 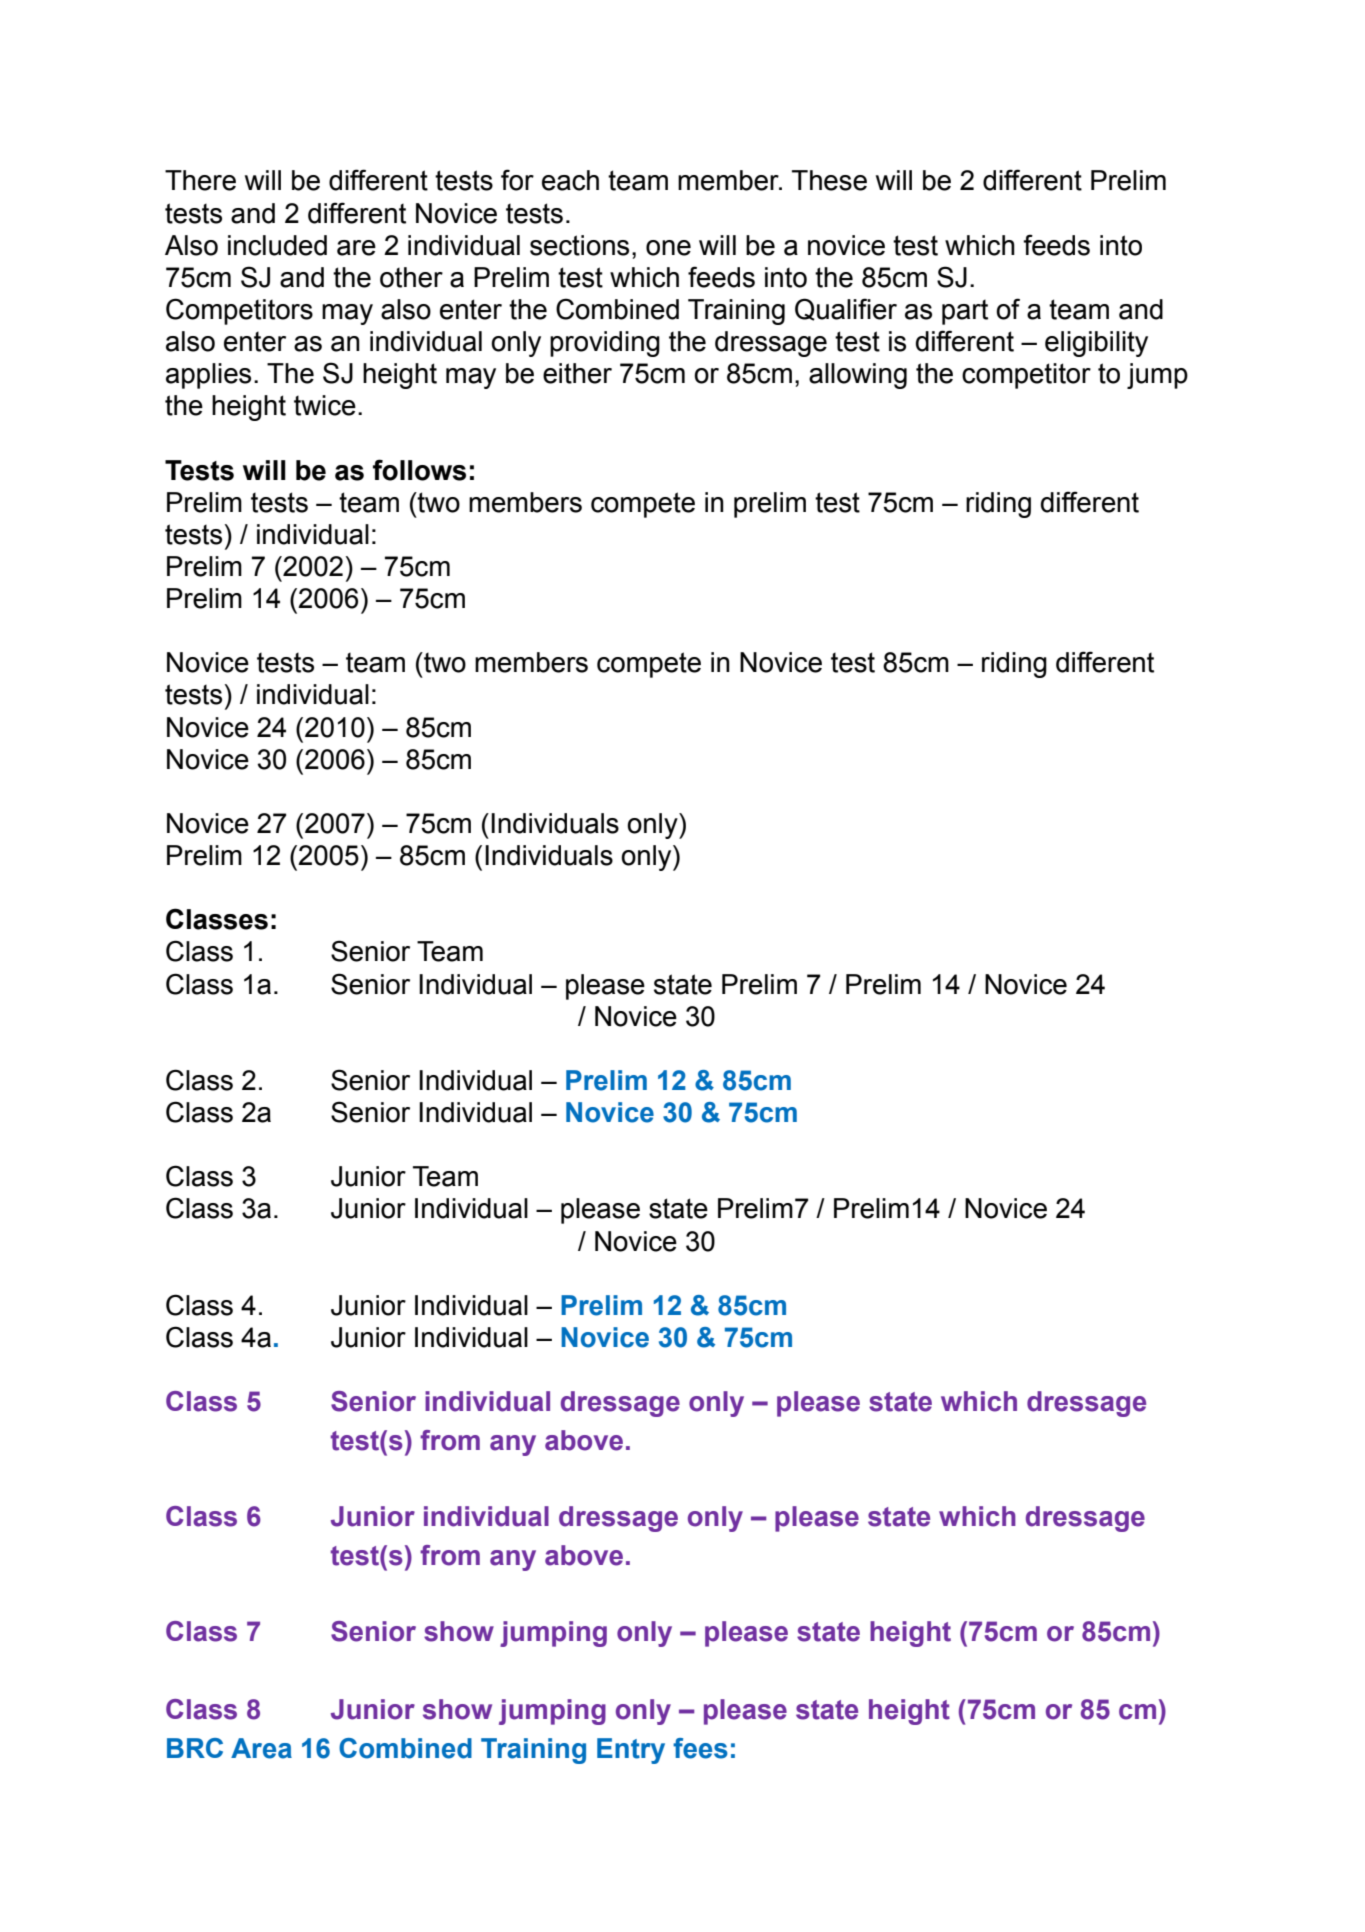 What do you see at coordinates (631, 1751) in the document?
I see `Entry` at bounding box center [631, 1751].
